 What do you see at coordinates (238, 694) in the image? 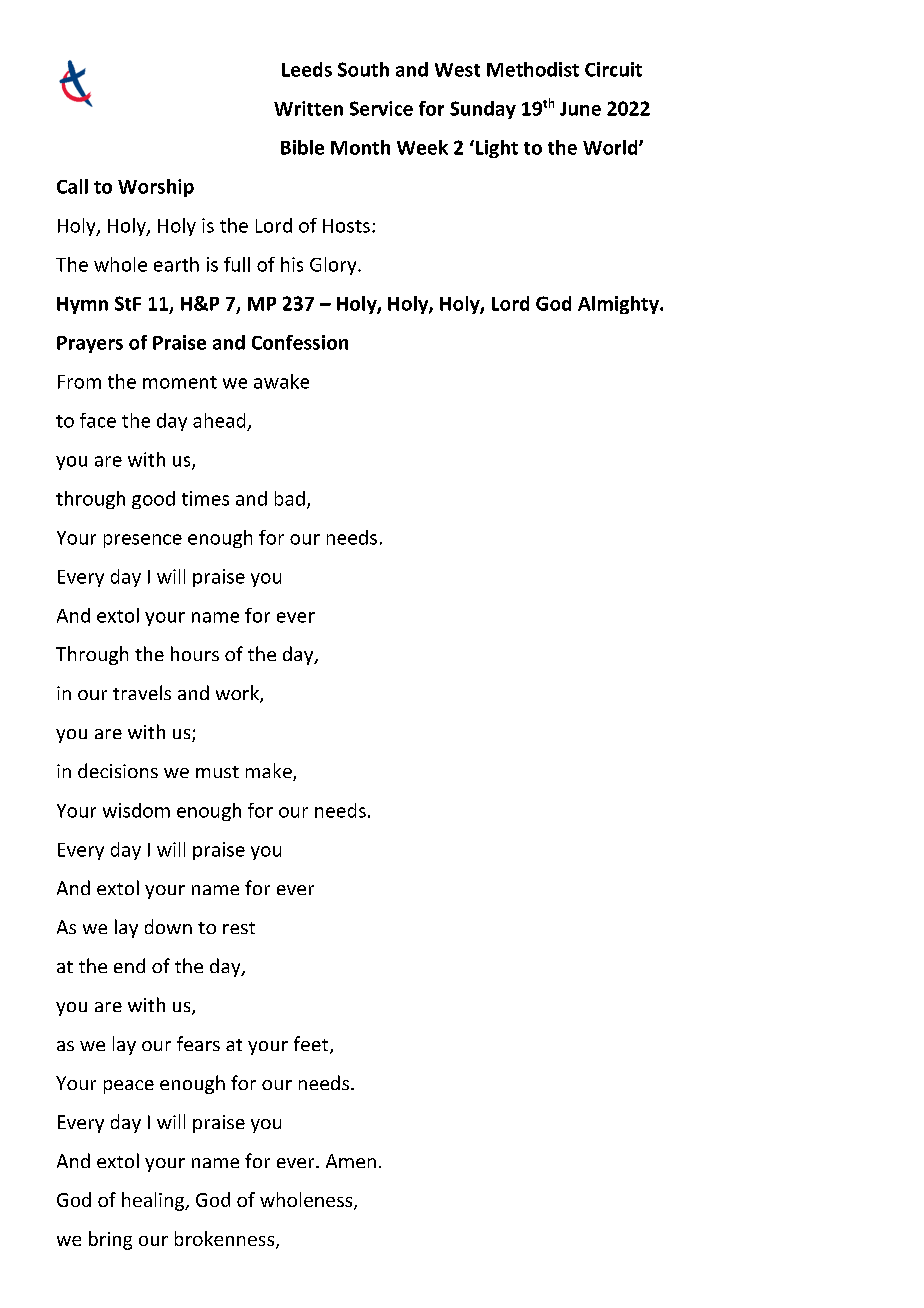
I see `work` at bounding box center [238, 694].
